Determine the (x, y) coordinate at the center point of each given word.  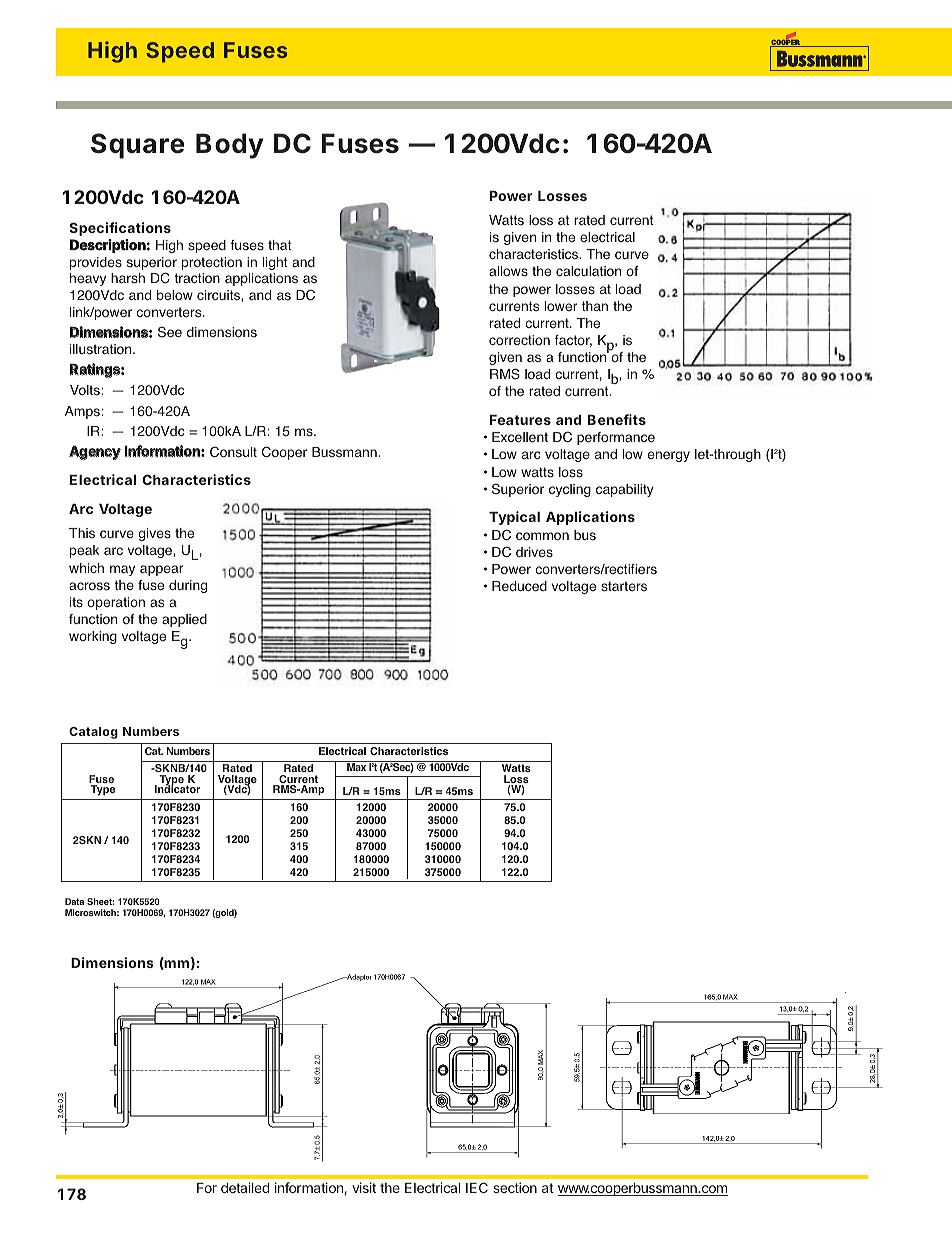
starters (624, 586)
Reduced (519, 586)
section (515, 1187)
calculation (588, 271)
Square (138, 146)
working (93, 637)
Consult (233, 452)
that (280, 245)
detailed (245, 1187)
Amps (82, 412)
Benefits (617, 419)
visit (364, 1187)
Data (74, 901)
